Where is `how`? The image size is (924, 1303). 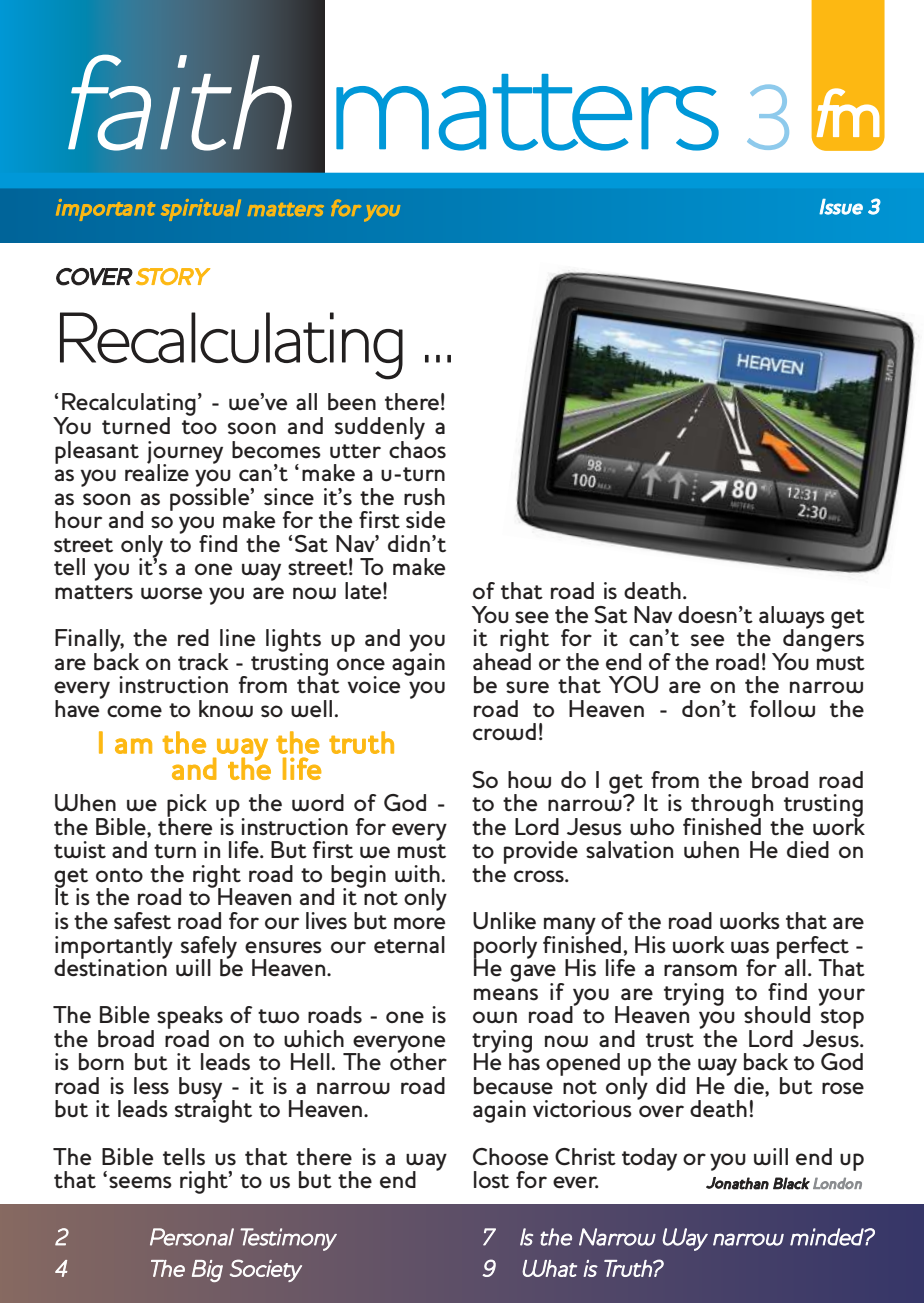 how is located at coordinates (529, 779).
